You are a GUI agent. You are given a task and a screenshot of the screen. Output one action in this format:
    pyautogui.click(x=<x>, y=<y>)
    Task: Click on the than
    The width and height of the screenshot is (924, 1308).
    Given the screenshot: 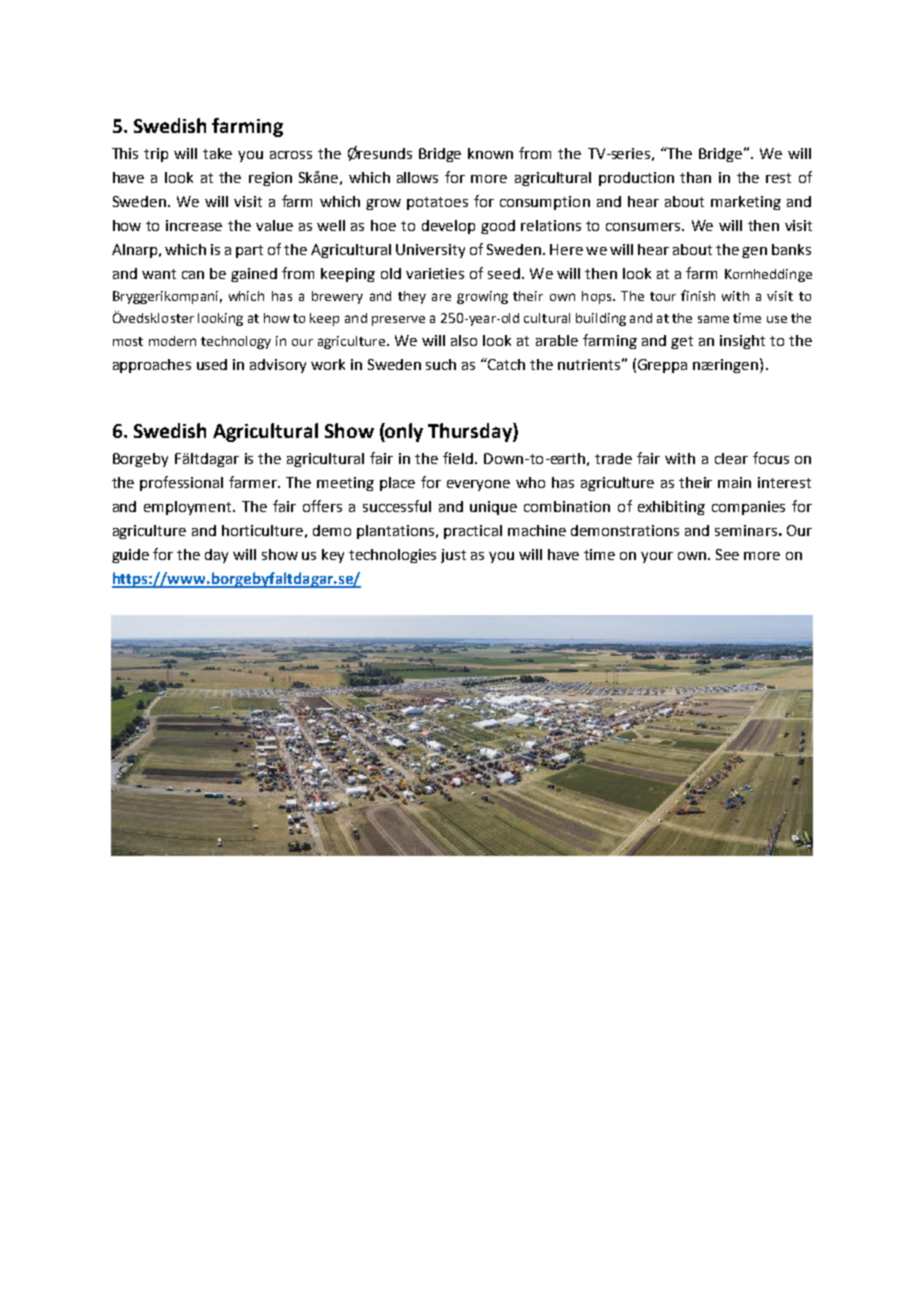 What is the action you would take?
    pyautogui.click(x=695, y=177)
